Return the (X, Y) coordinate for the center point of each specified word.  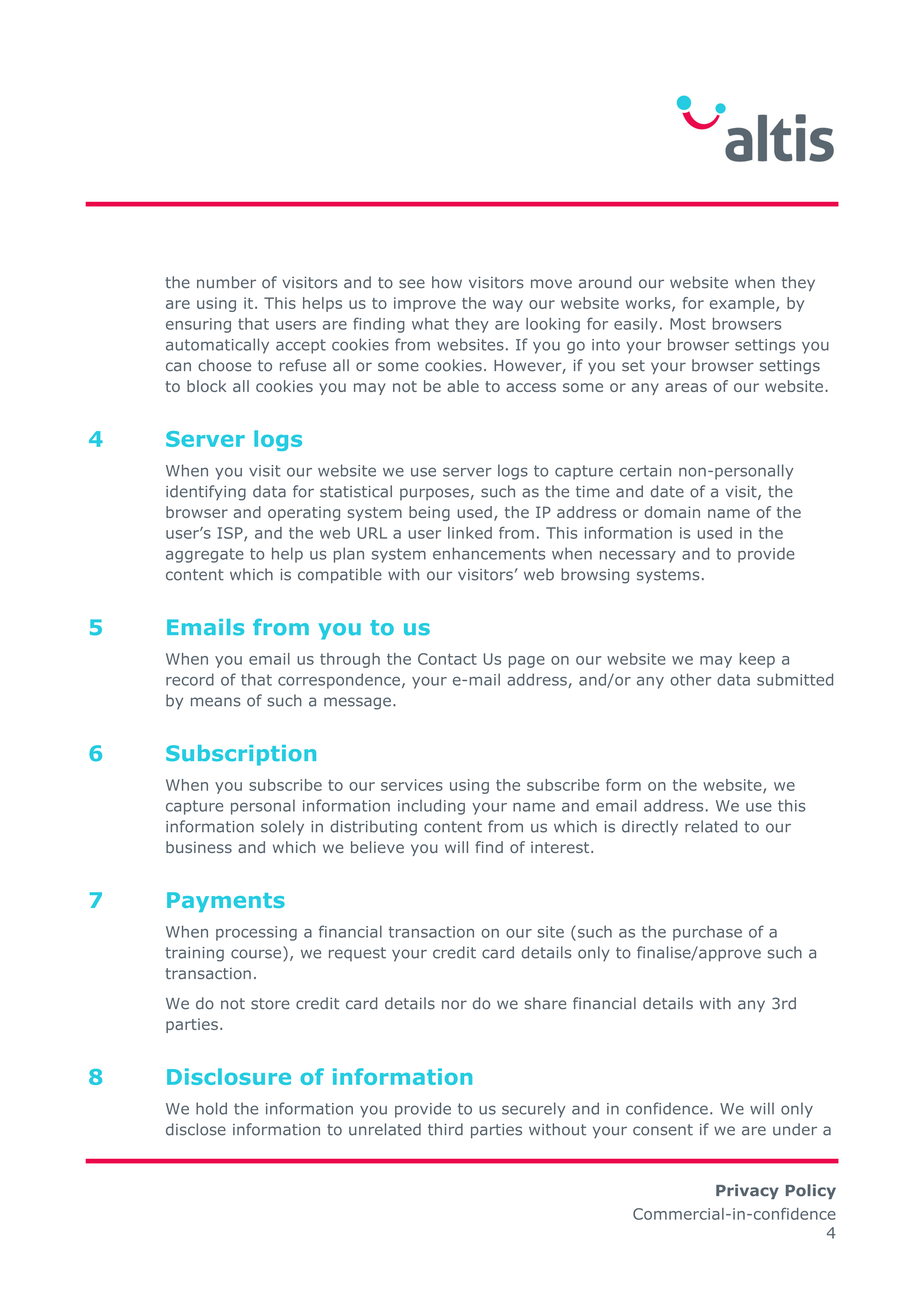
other (690, 679)
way (508, 306)
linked (470, 533)
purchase (707, 933)
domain (672, 512)
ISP (231, 534)
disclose (196, 1129)
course (257, 955)
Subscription (241, 755)
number (226, 282)
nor (454, 1005)
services (412, 785)
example (743, 304)
